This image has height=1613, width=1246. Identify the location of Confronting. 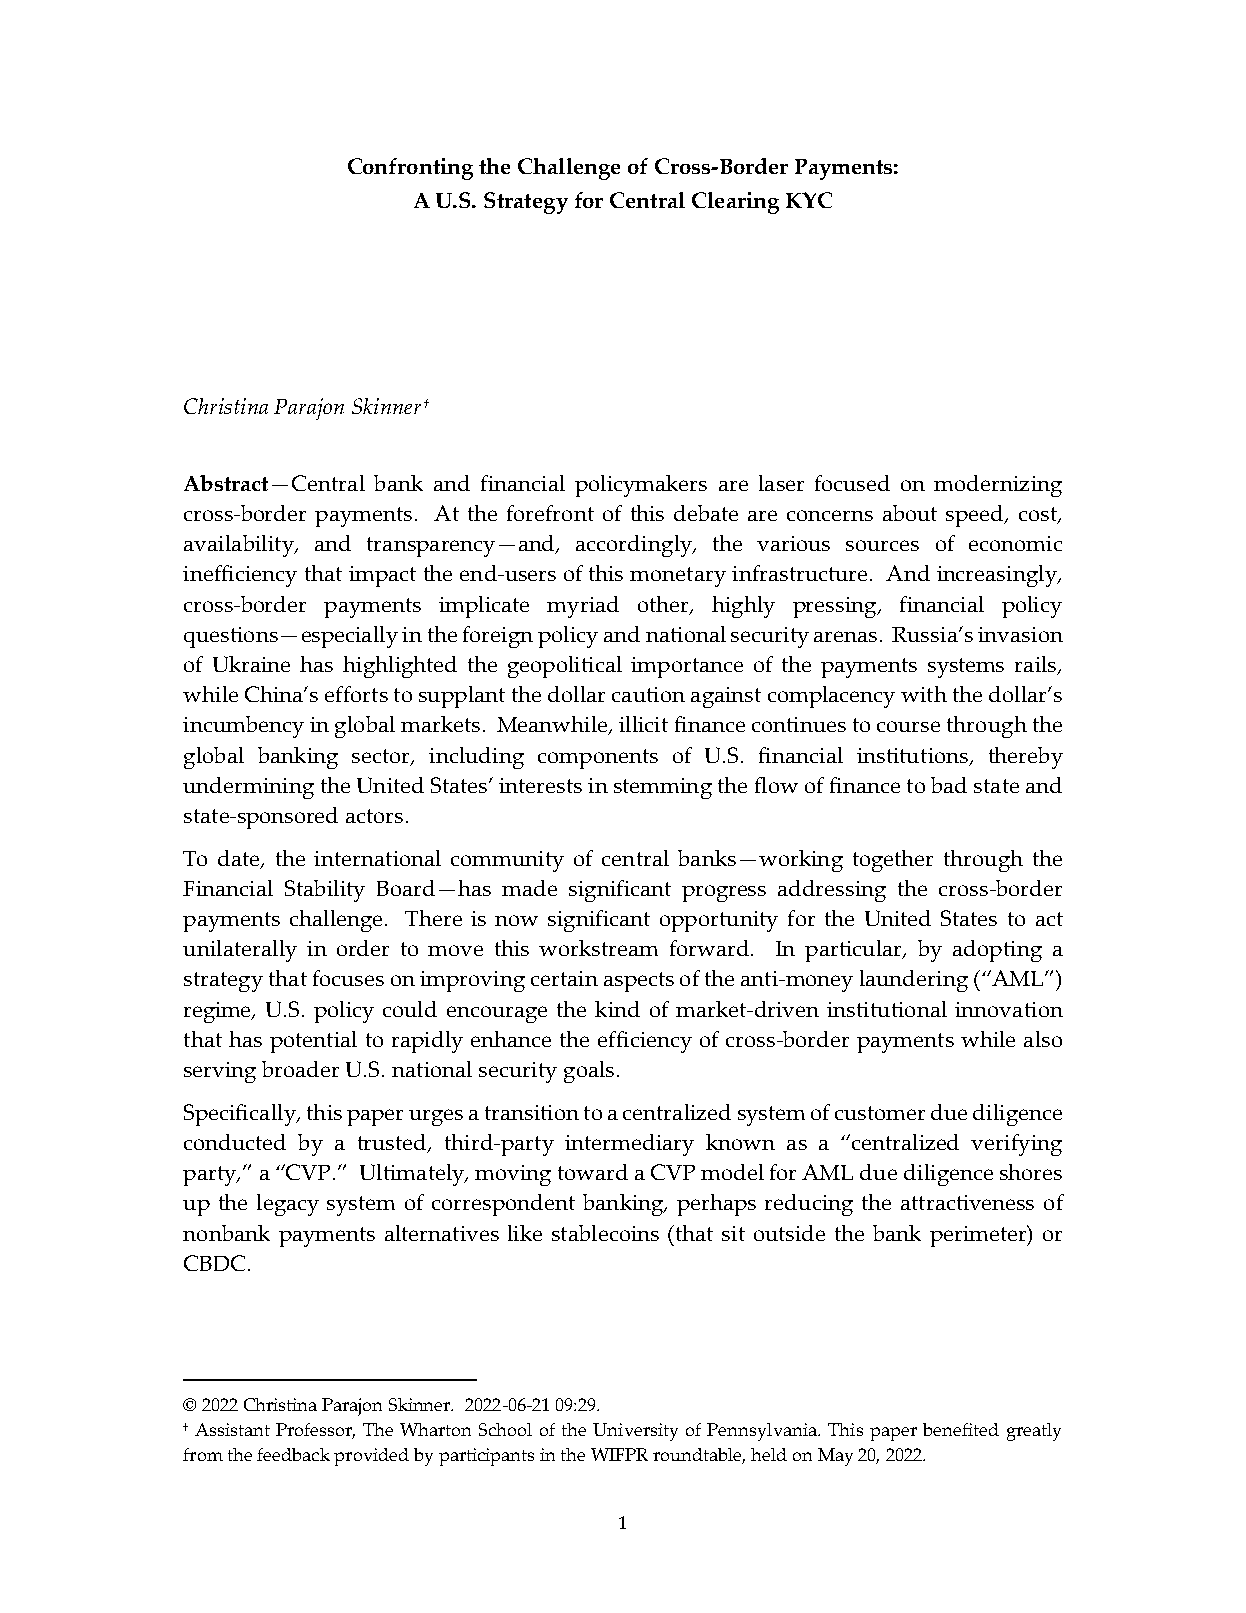
(410, 169).
